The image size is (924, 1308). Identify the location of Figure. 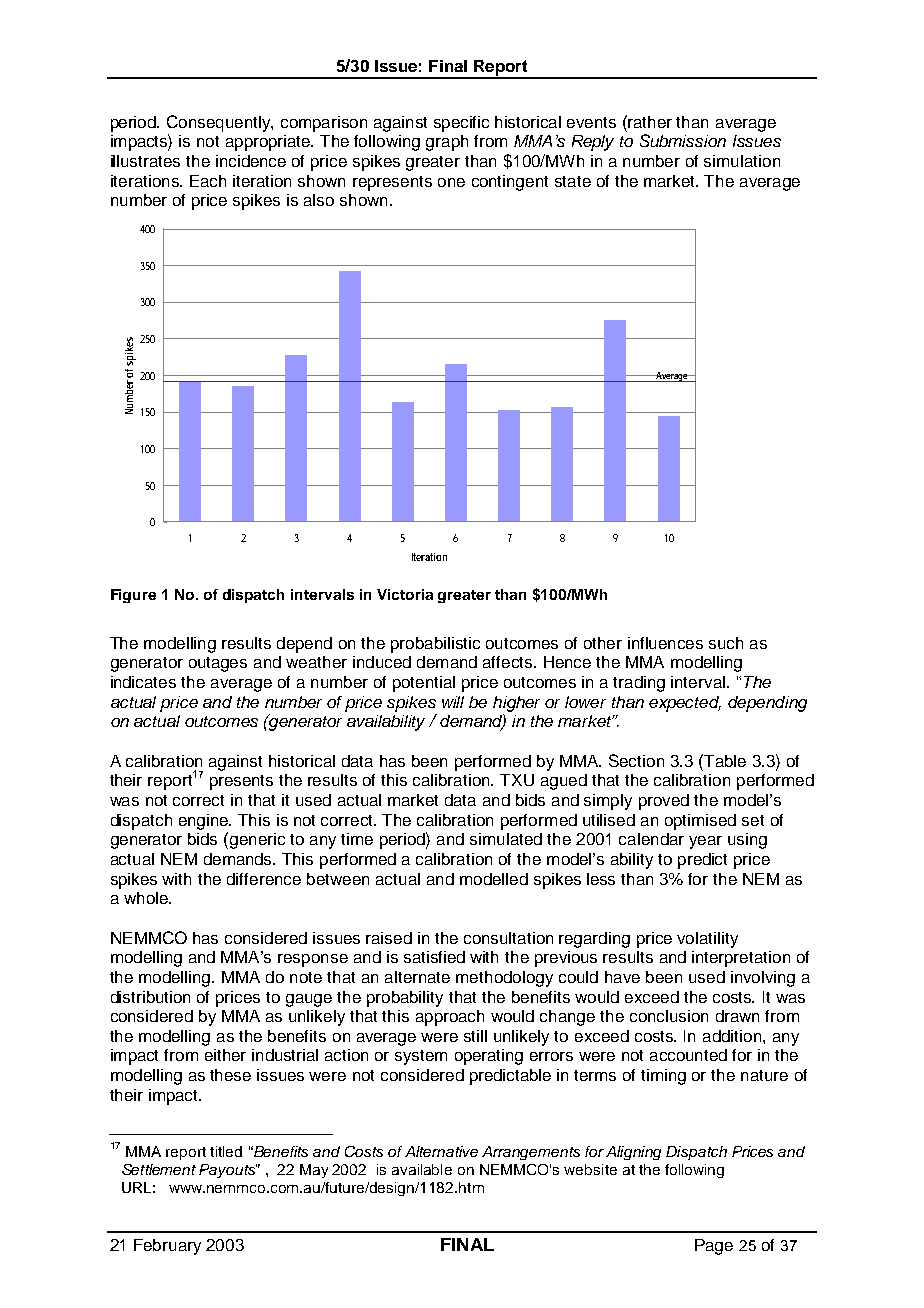
(133, 596).
